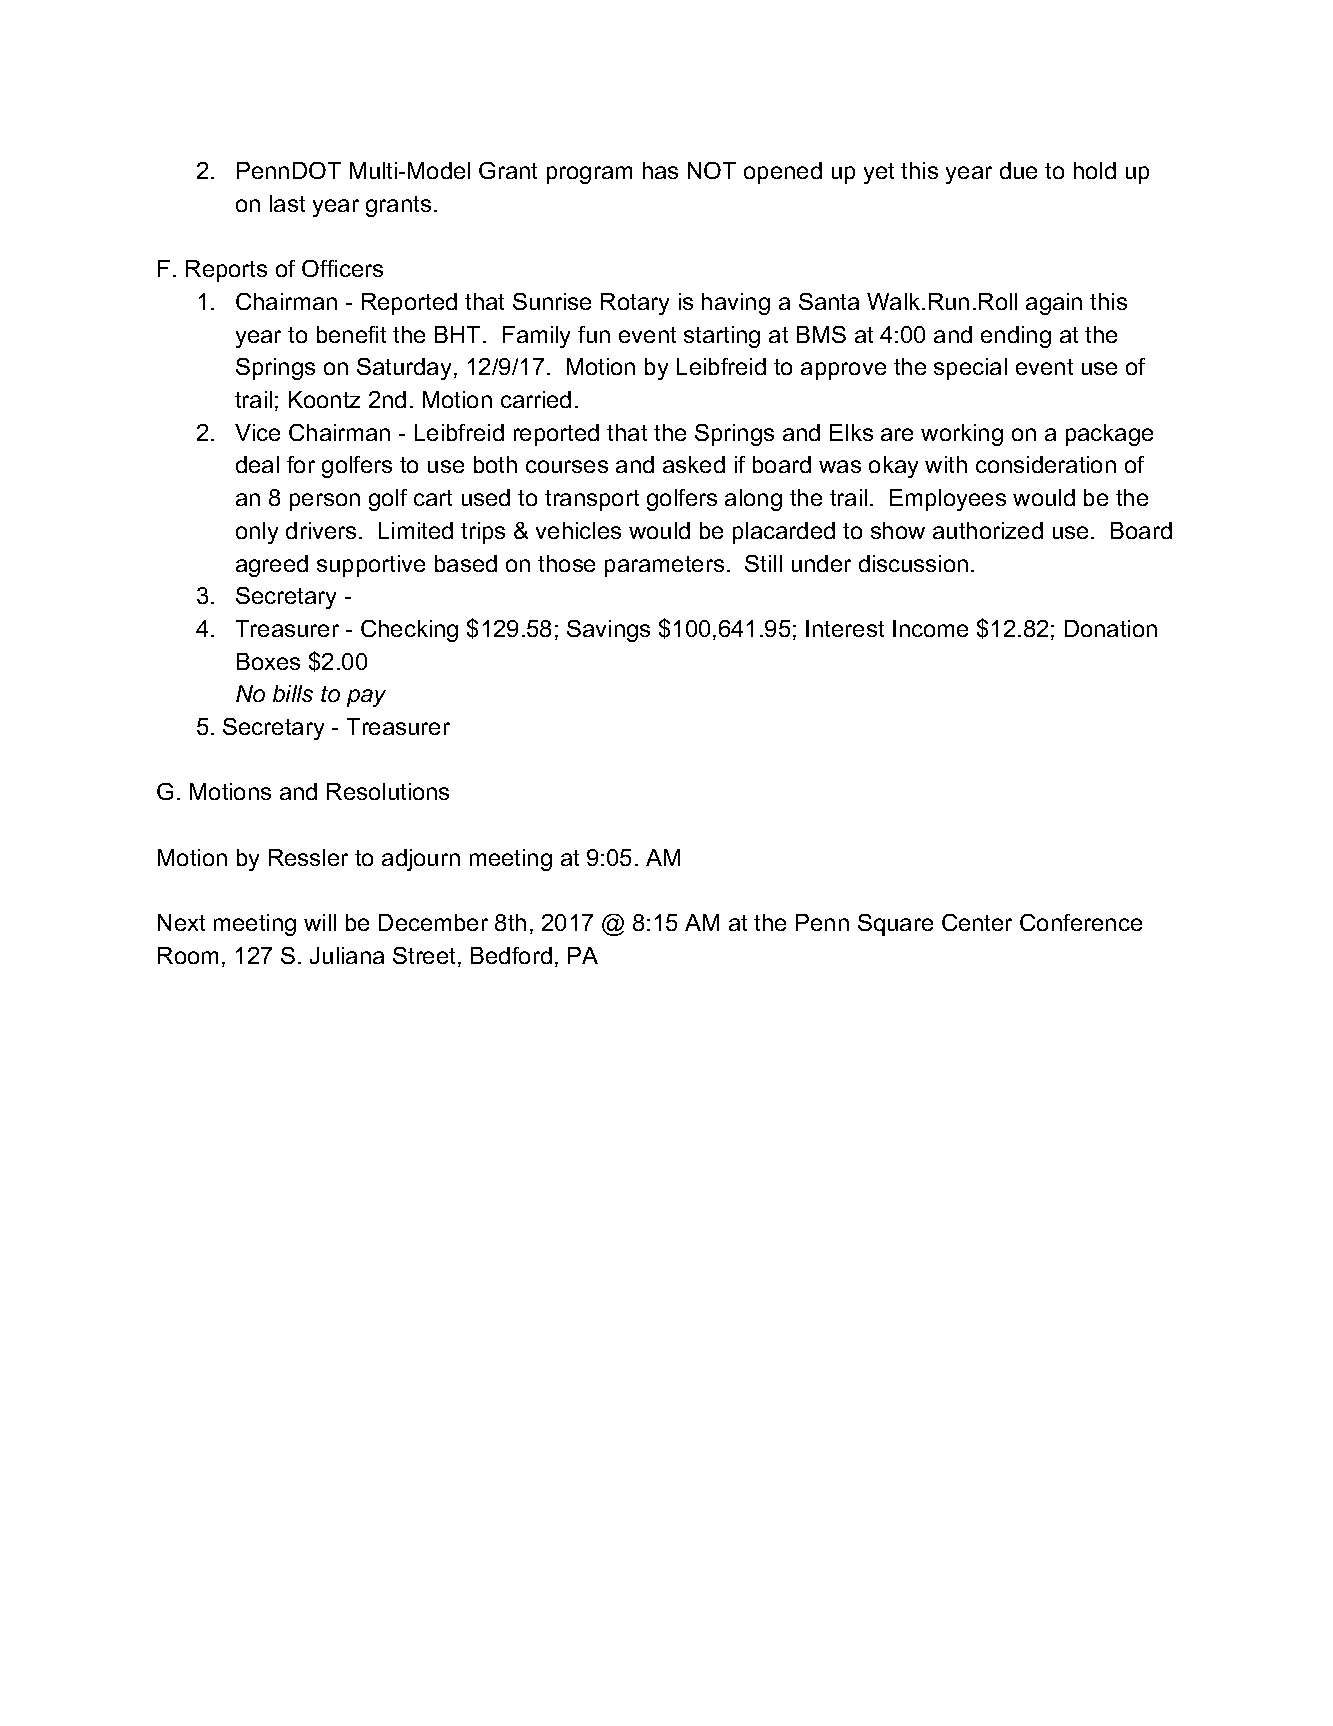  Describe the element at coordinates (594, 334) in the screenshot. I see `fun` at that location.
